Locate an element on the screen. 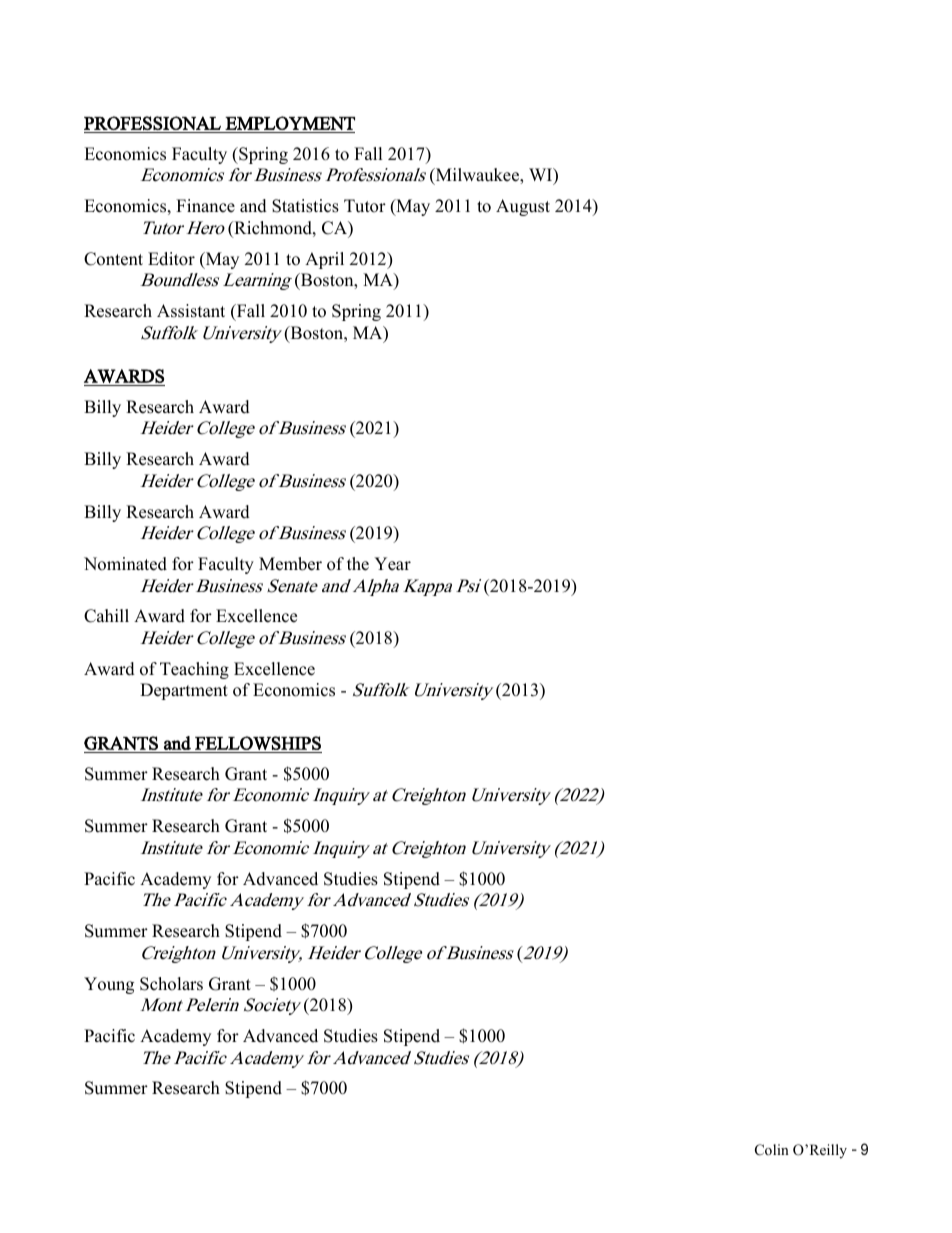 The width and height of the screenshot is (952, 1233). Nominated is located at coordinates (125, 564).
